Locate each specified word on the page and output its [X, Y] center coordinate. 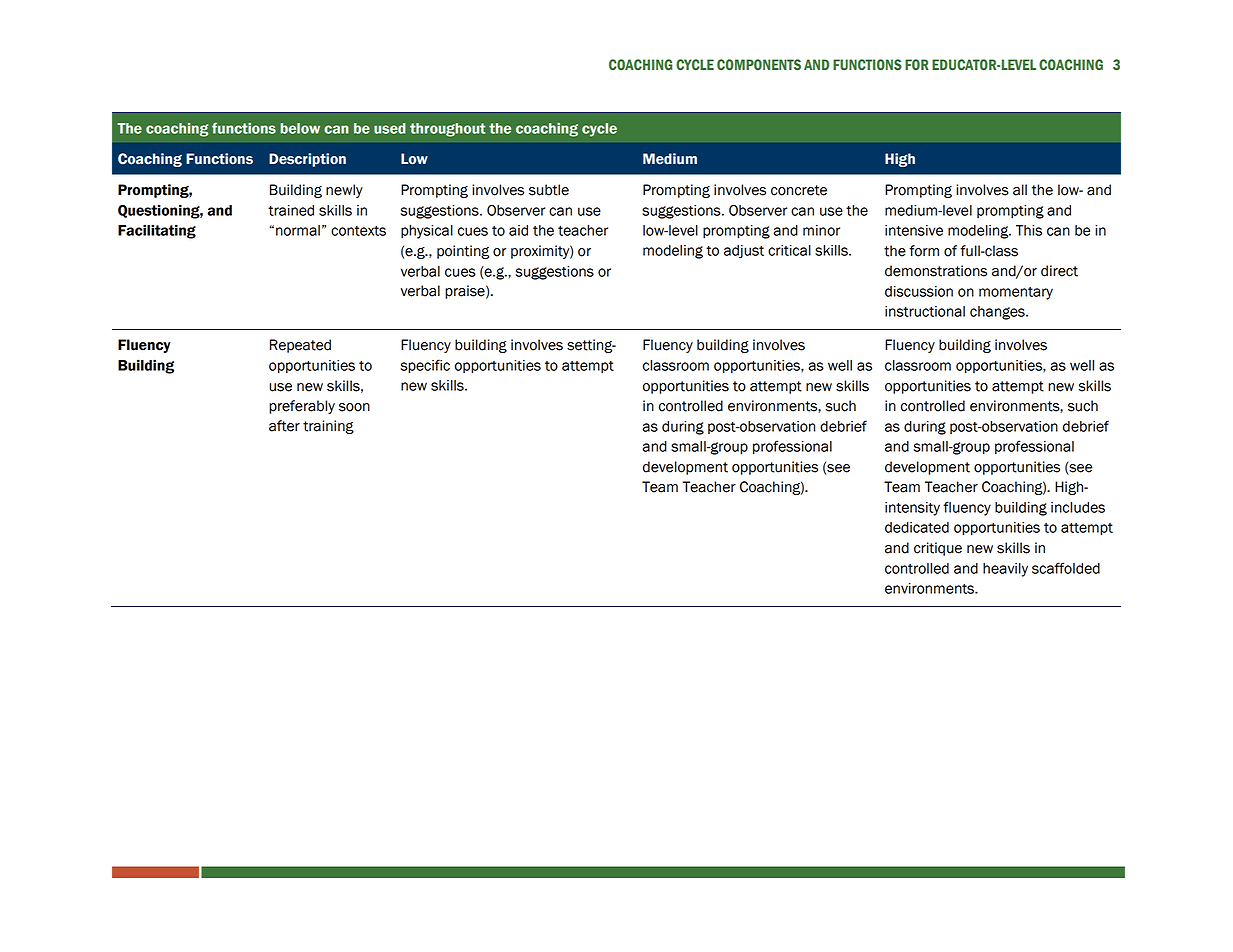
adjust [744, 252]
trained [291, 210]
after [284, 426]
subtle [549, 190]
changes [998, 313]
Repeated [300, 346]
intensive [914, 230]
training [328, 427]
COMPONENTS [759, 65]
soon [354, 407]
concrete [799, 190]
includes [1078, 507]
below [300, 128]
